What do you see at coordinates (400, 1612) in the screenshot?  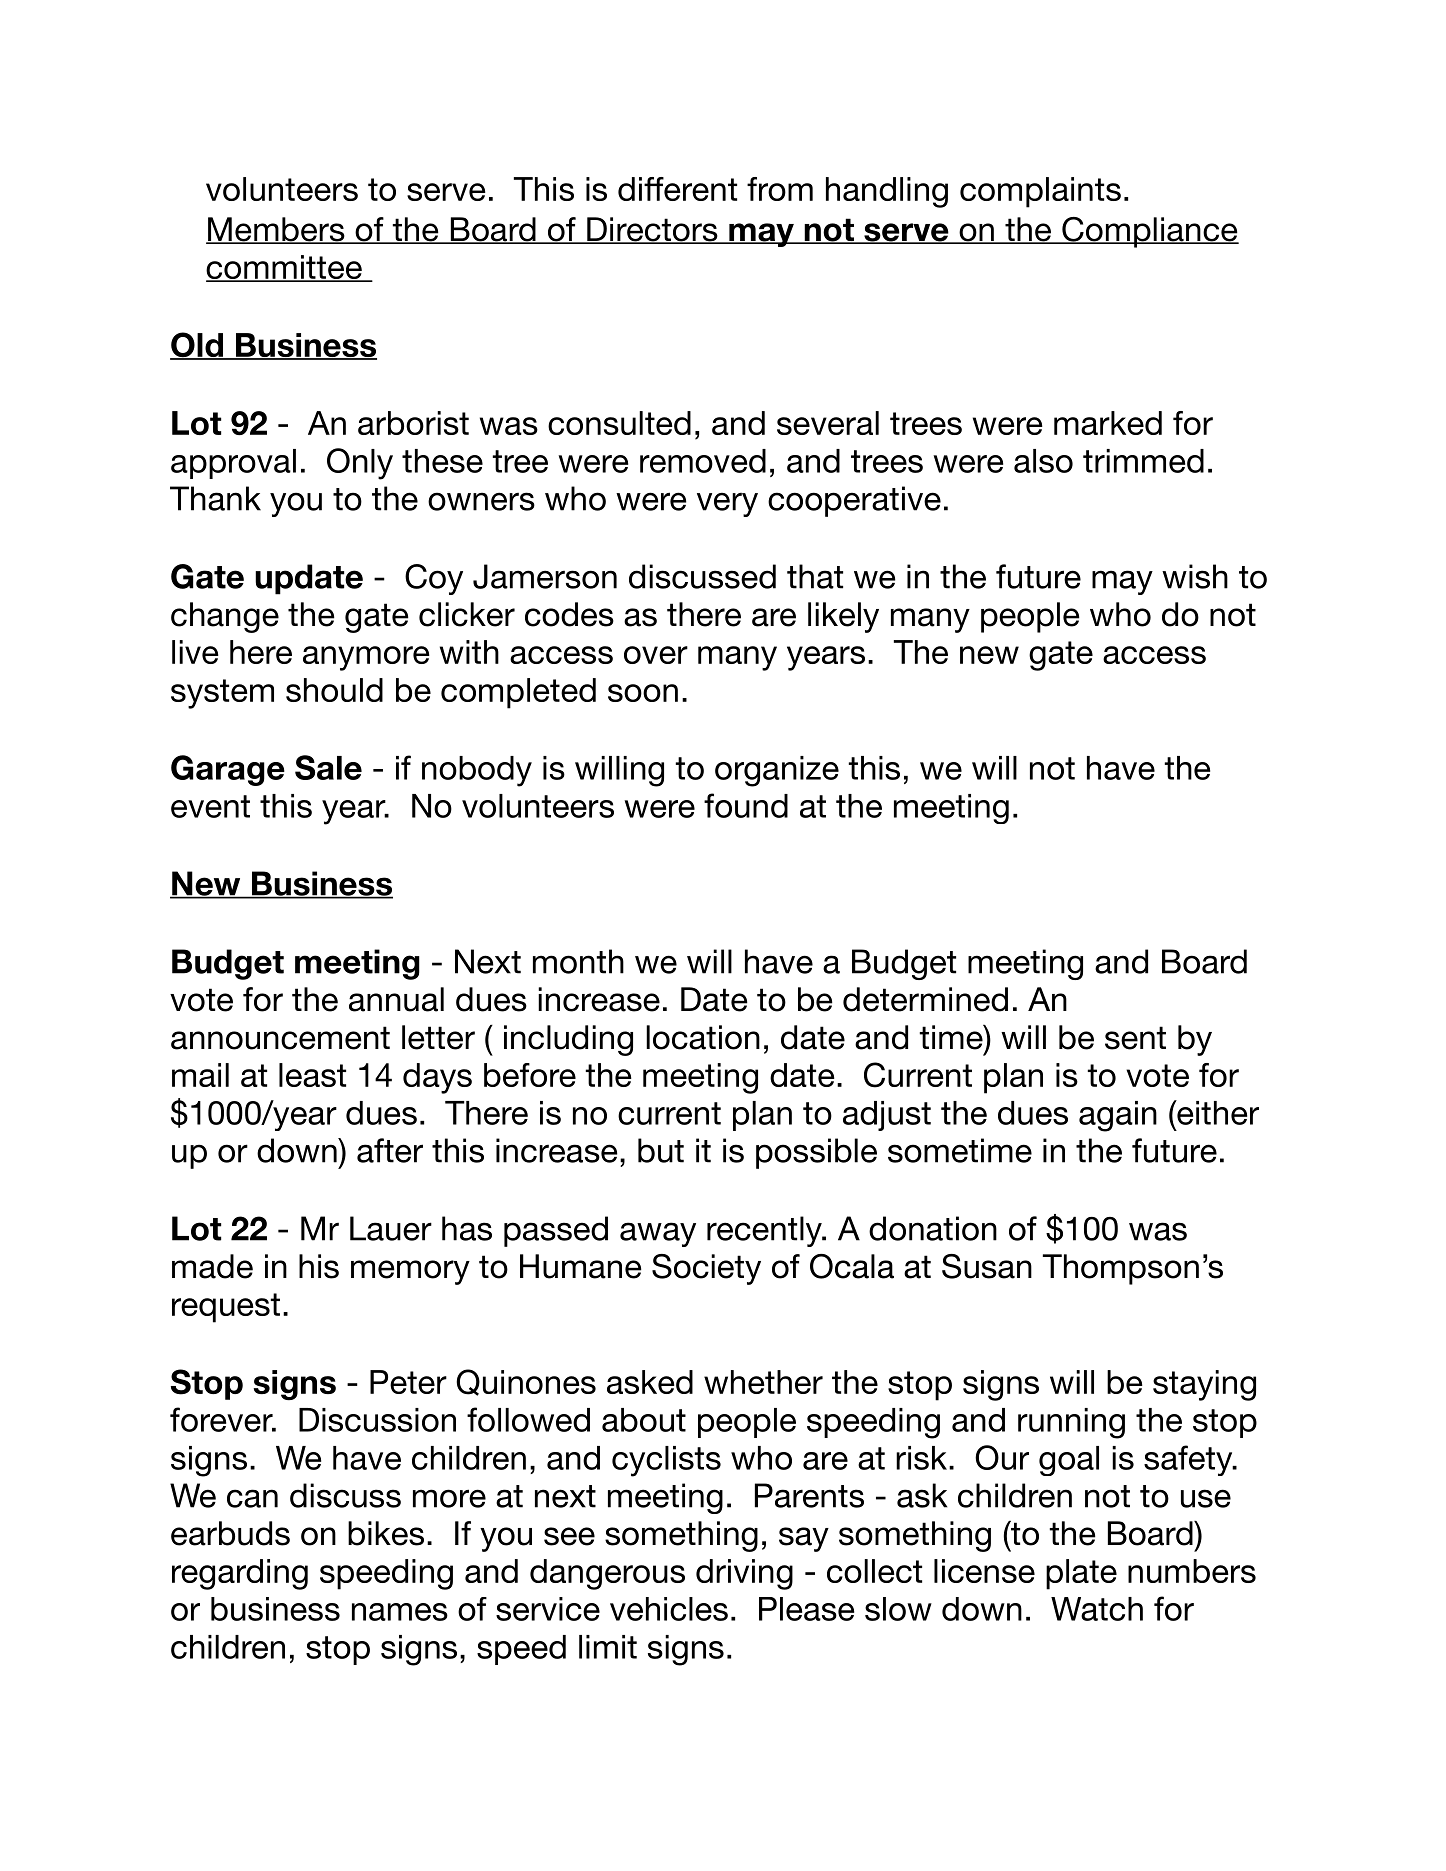 I see `names` at bounding box center [400, 1612].
